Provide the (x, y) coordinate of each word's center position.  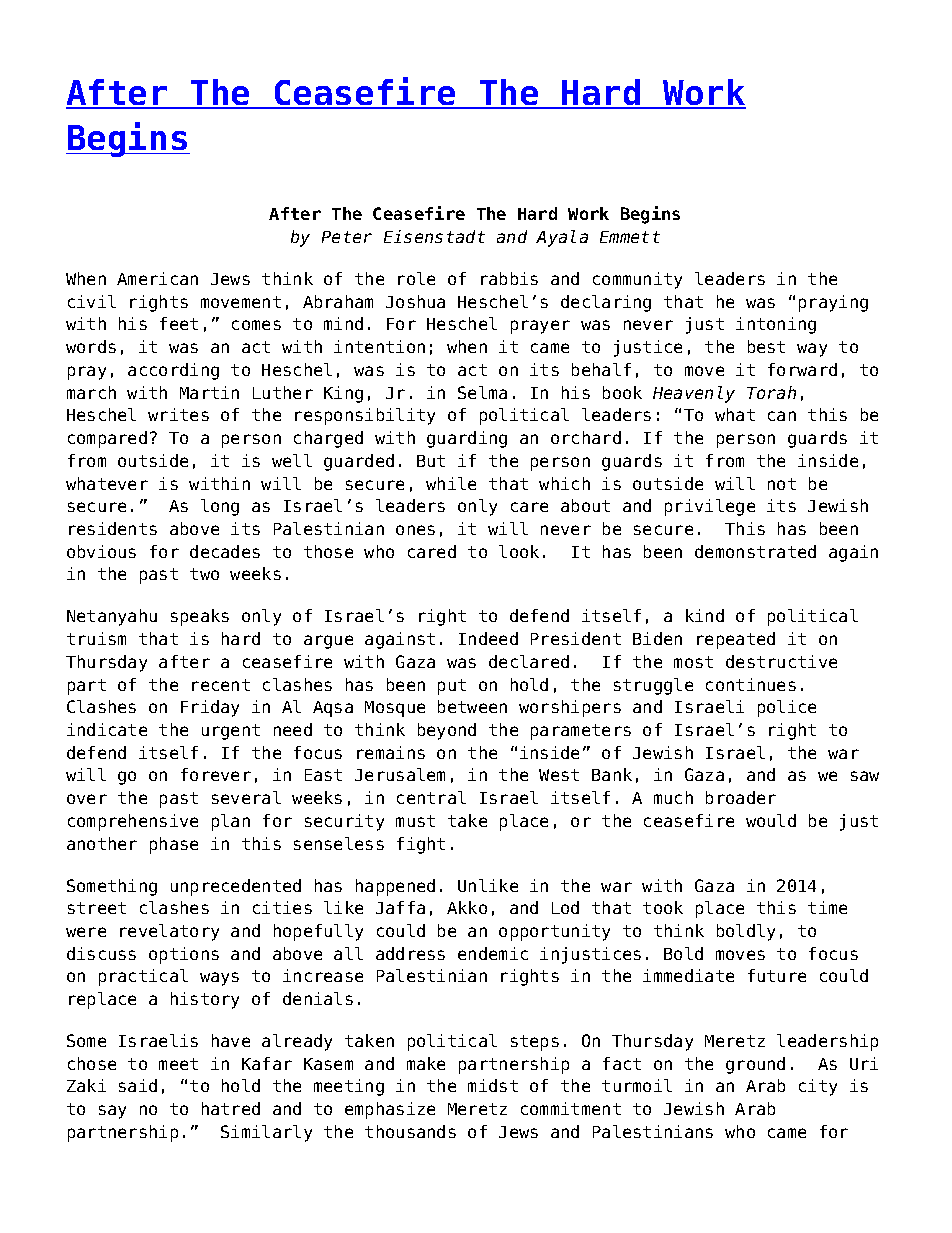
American (157, 278)
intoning (776, 325)
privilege (710, 507)
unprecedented (236, 887)
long (220, 507)
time (827, 907)
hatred (231, 1108)
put (452, 687)
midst (493, 1085)
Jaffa (400, 907)
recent (221, 685)
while (451, 483)
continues (751, 684)
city (818, 1087)
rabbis (509, 278)
